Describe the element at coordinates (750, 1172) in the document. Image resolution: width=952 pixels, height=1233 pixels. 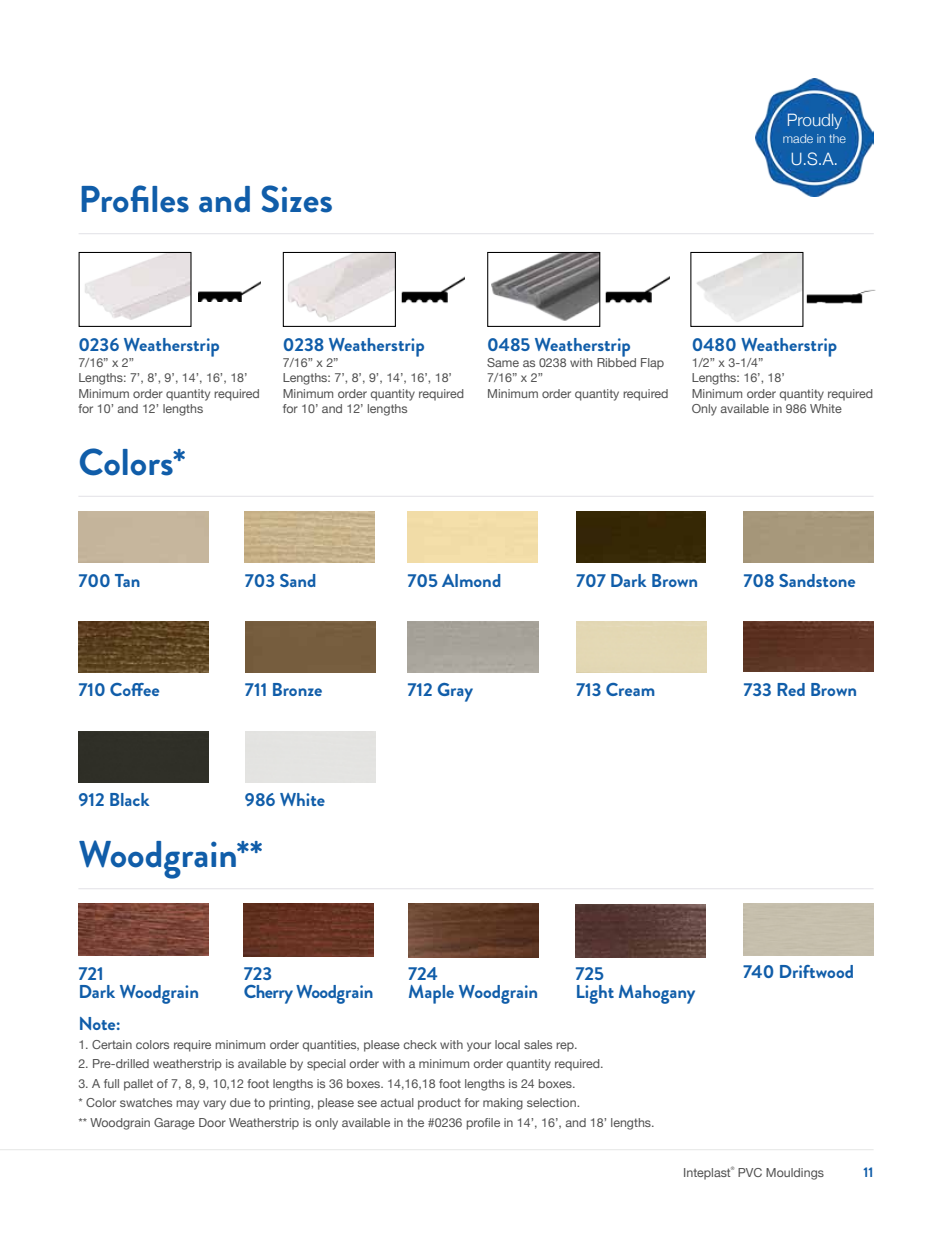
I see `PVC` at that location.
